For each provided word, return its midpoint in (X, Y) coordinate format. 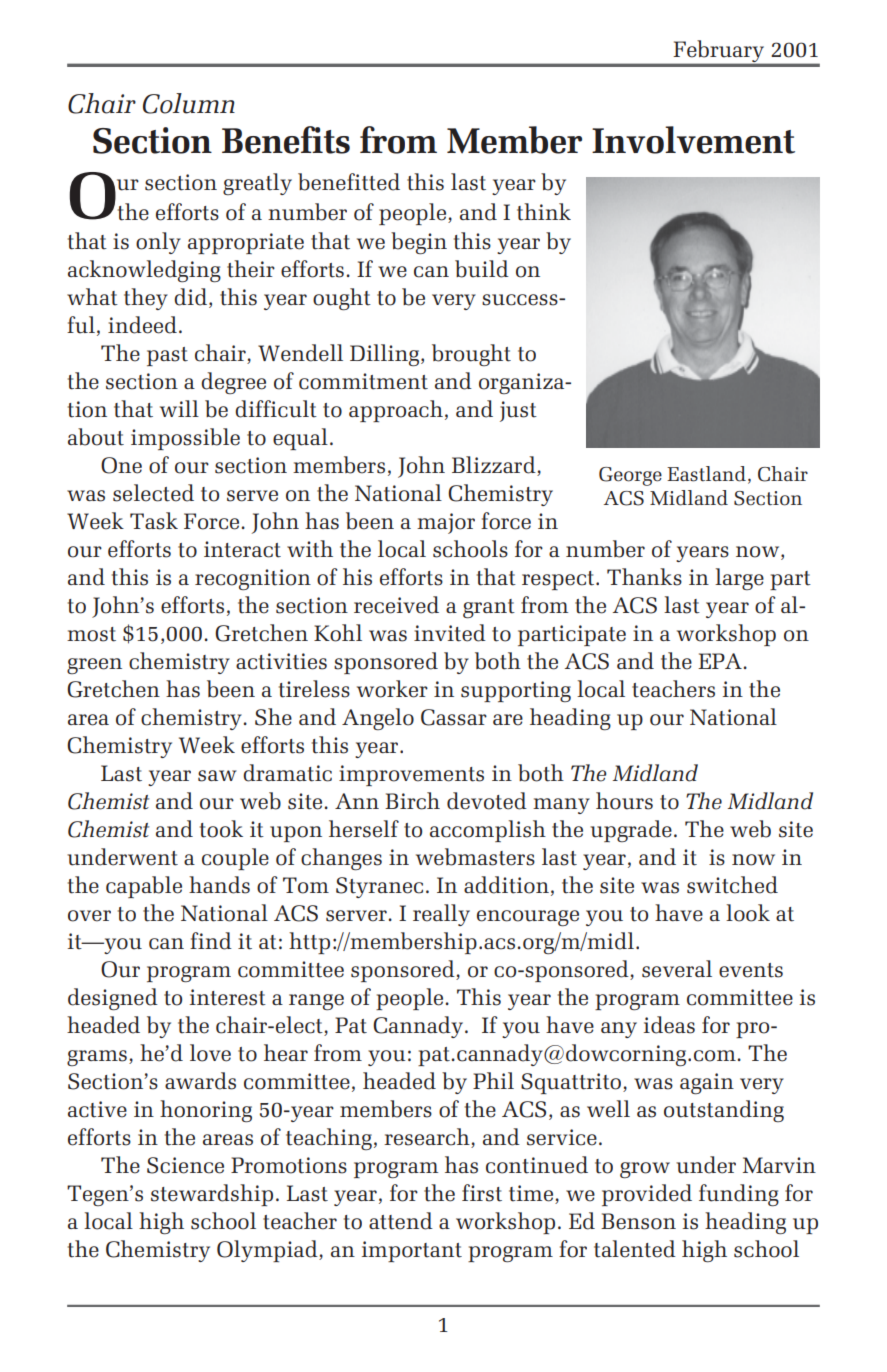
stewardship (212, 1195)
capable (144, 887)
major (446, 523)
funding (739, 1195)
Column (189, 103)
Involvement (693, 140)
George (630, 476)
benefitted (349, 182)
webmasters (475, 857)
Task (154, 521)
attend (401, 1221)
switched (732, 885)
